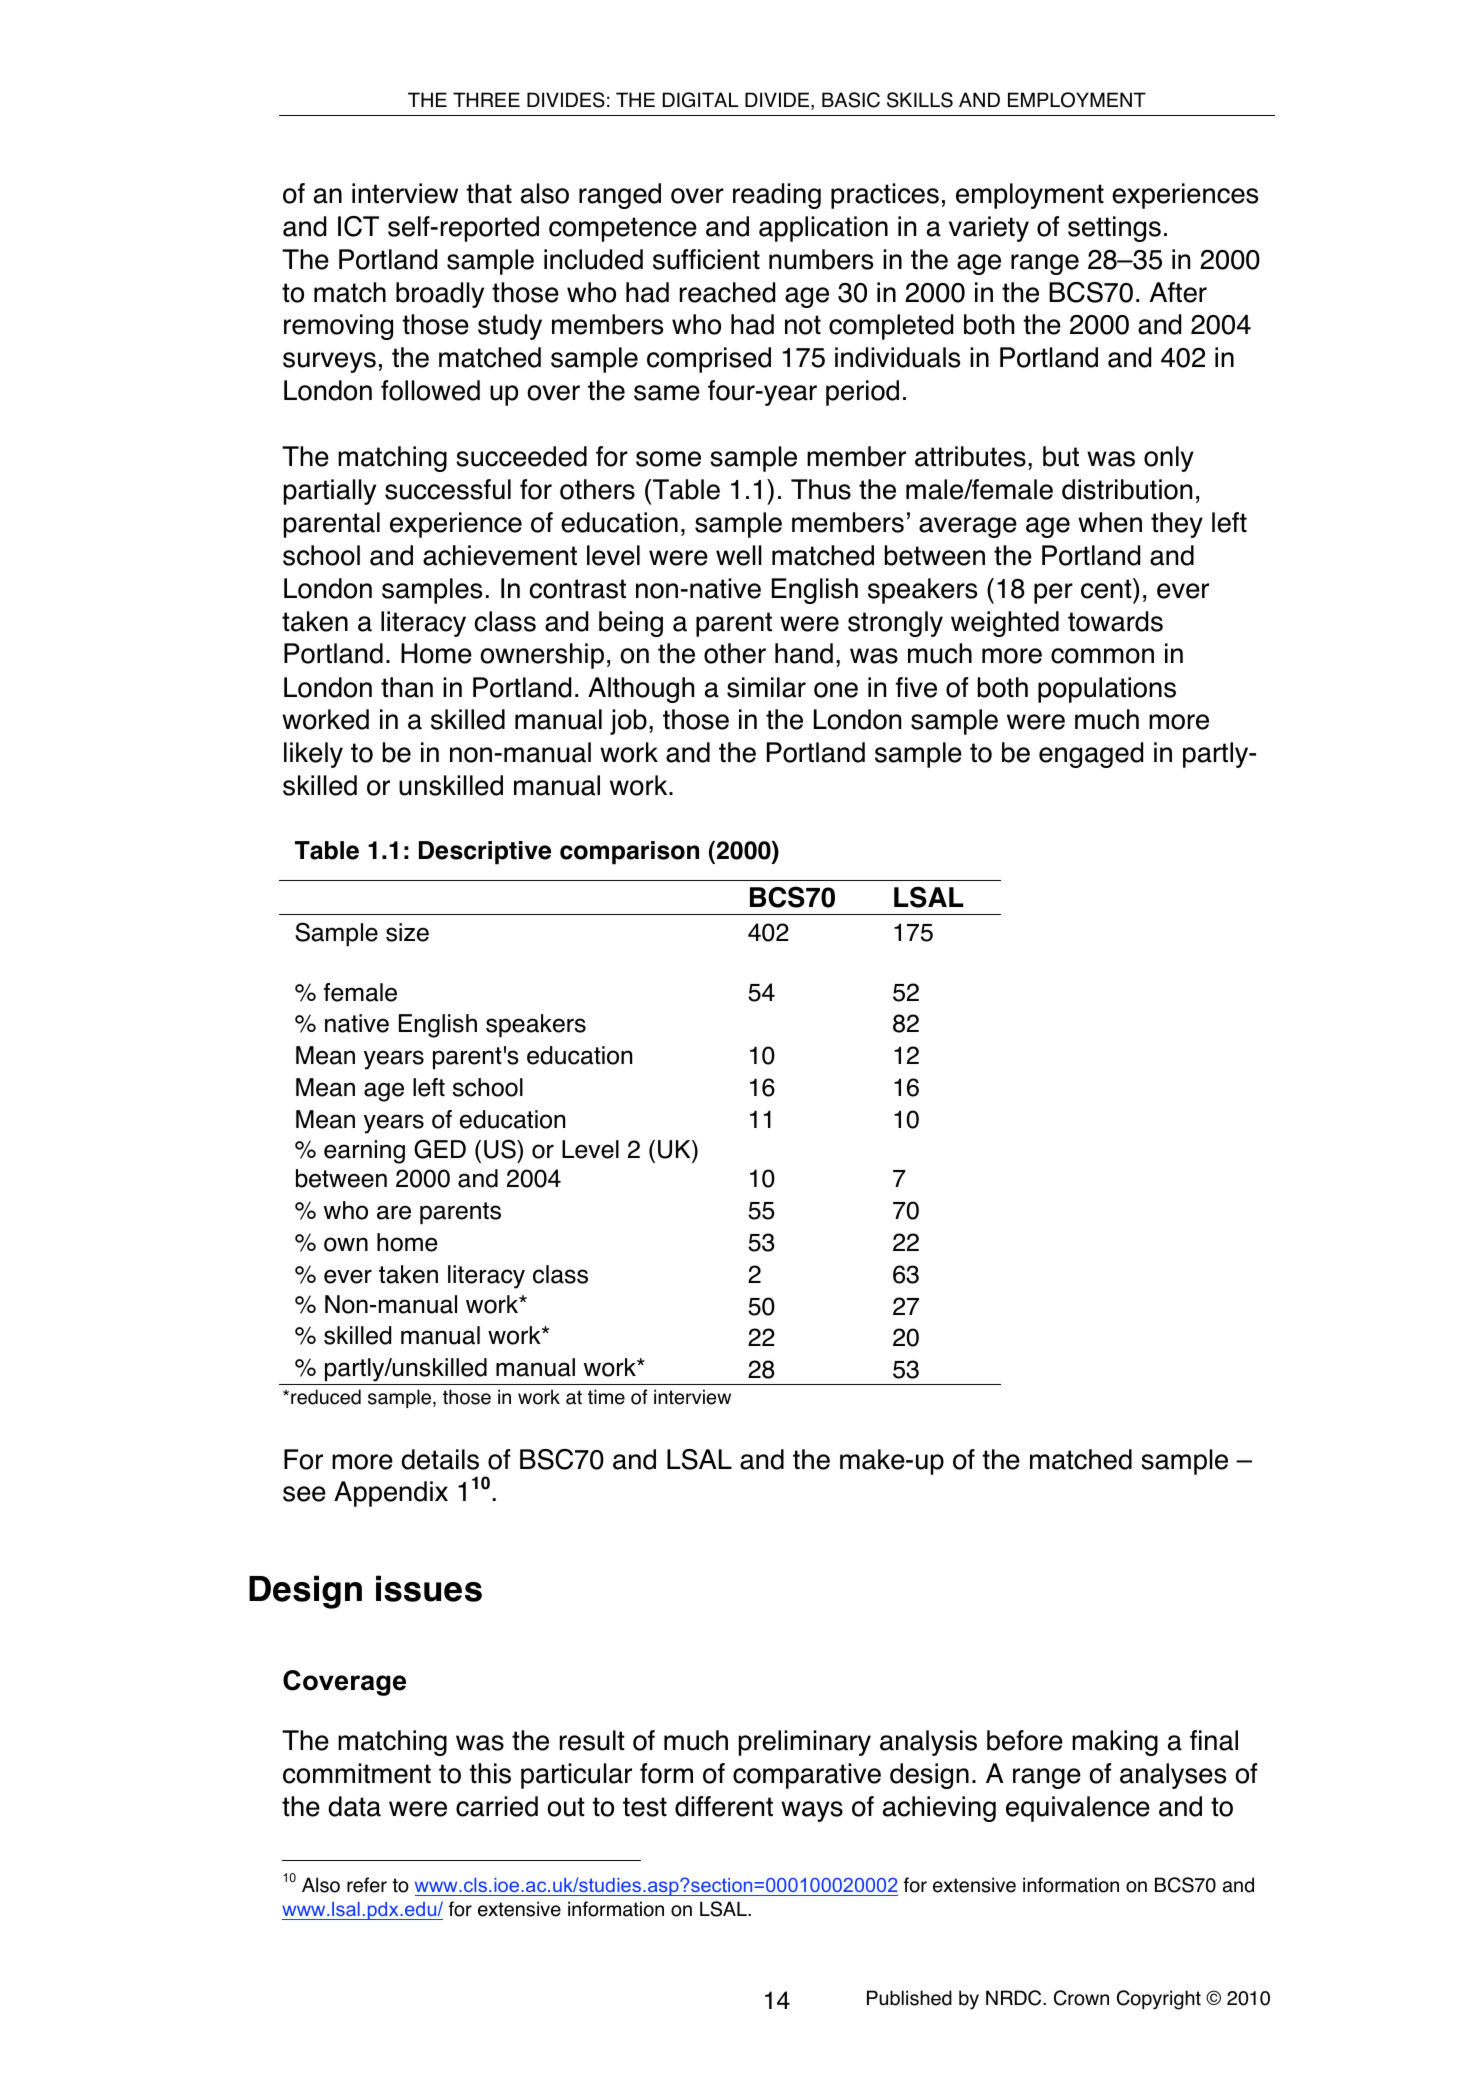  I want to click on cent, so click(1107, 588).
